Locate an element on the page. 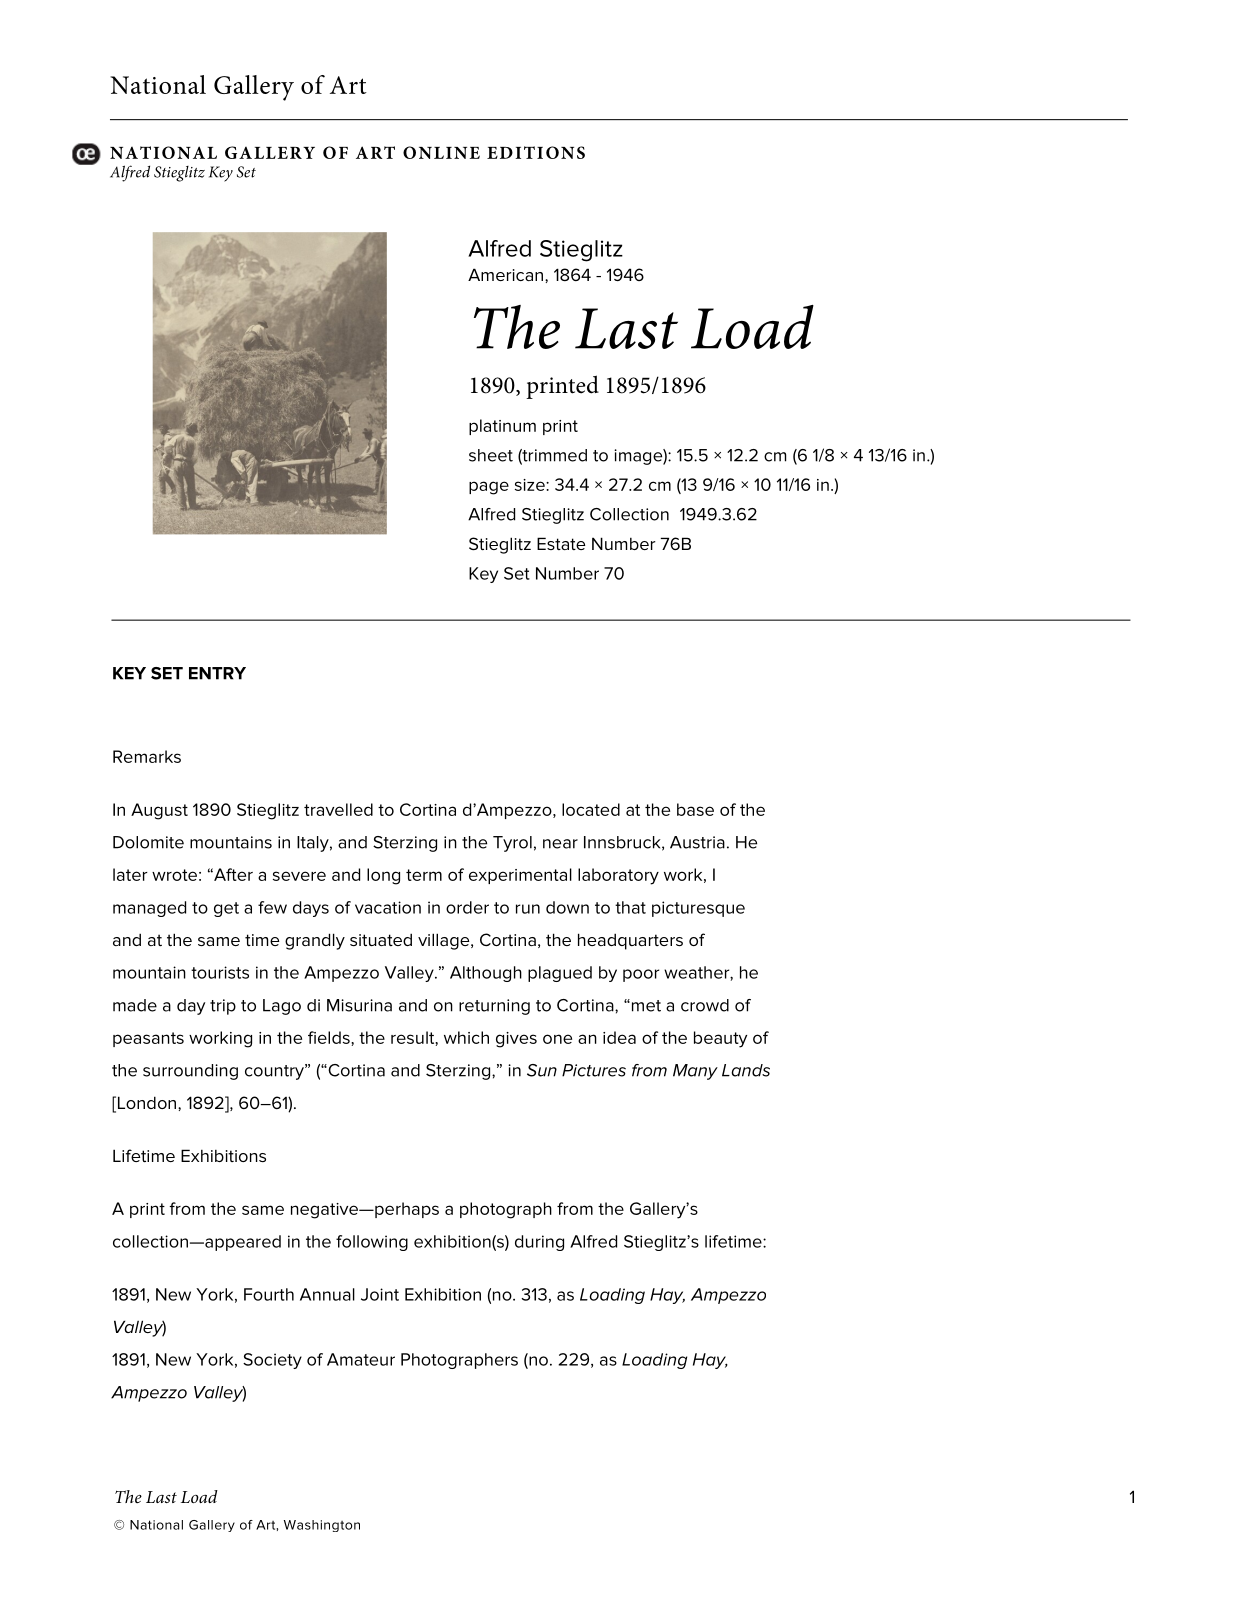 Image resolution: width=1246 pixels, height=1613 pixels. page is located at coordinates (489, 488).
